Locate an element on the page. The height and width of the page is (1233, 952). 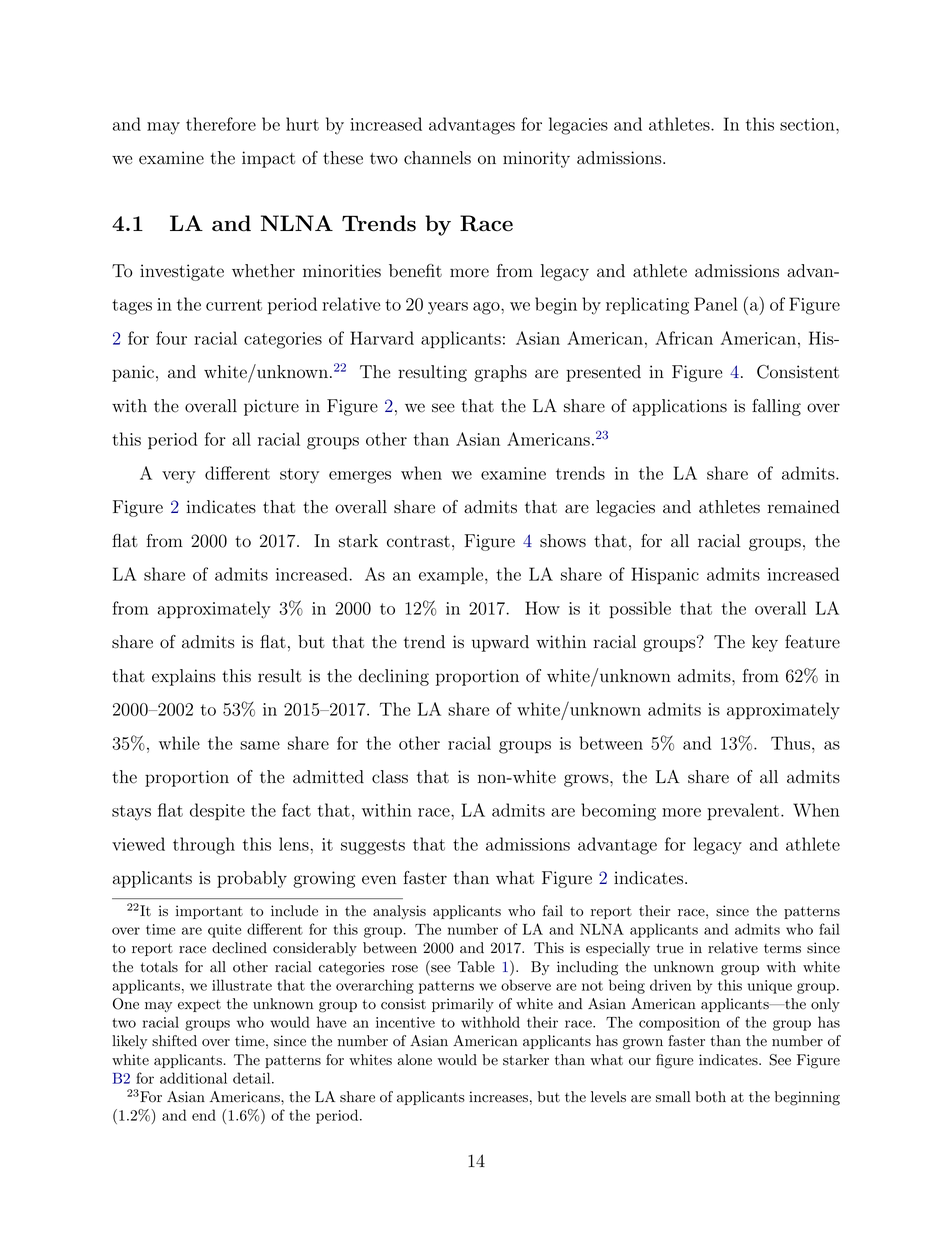
channels is located at coordinates (437, 158).
